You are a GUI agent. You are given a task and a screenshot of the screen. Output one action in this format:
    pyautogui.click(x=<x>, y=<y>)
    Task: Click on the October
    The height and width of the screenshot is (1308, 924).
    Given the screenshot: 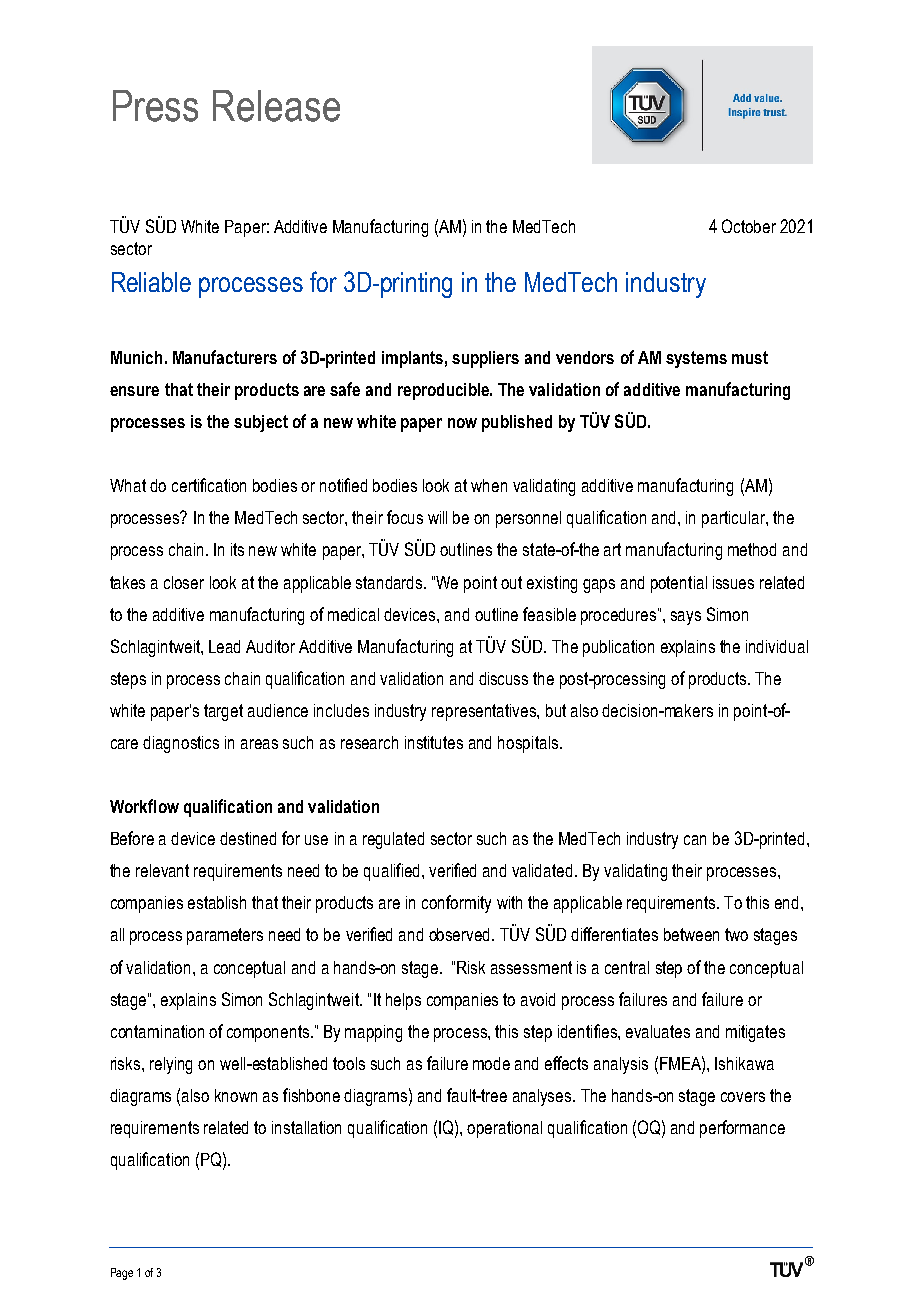 What is the action you would take?
    pyautogui.click(x=749, y=226)
